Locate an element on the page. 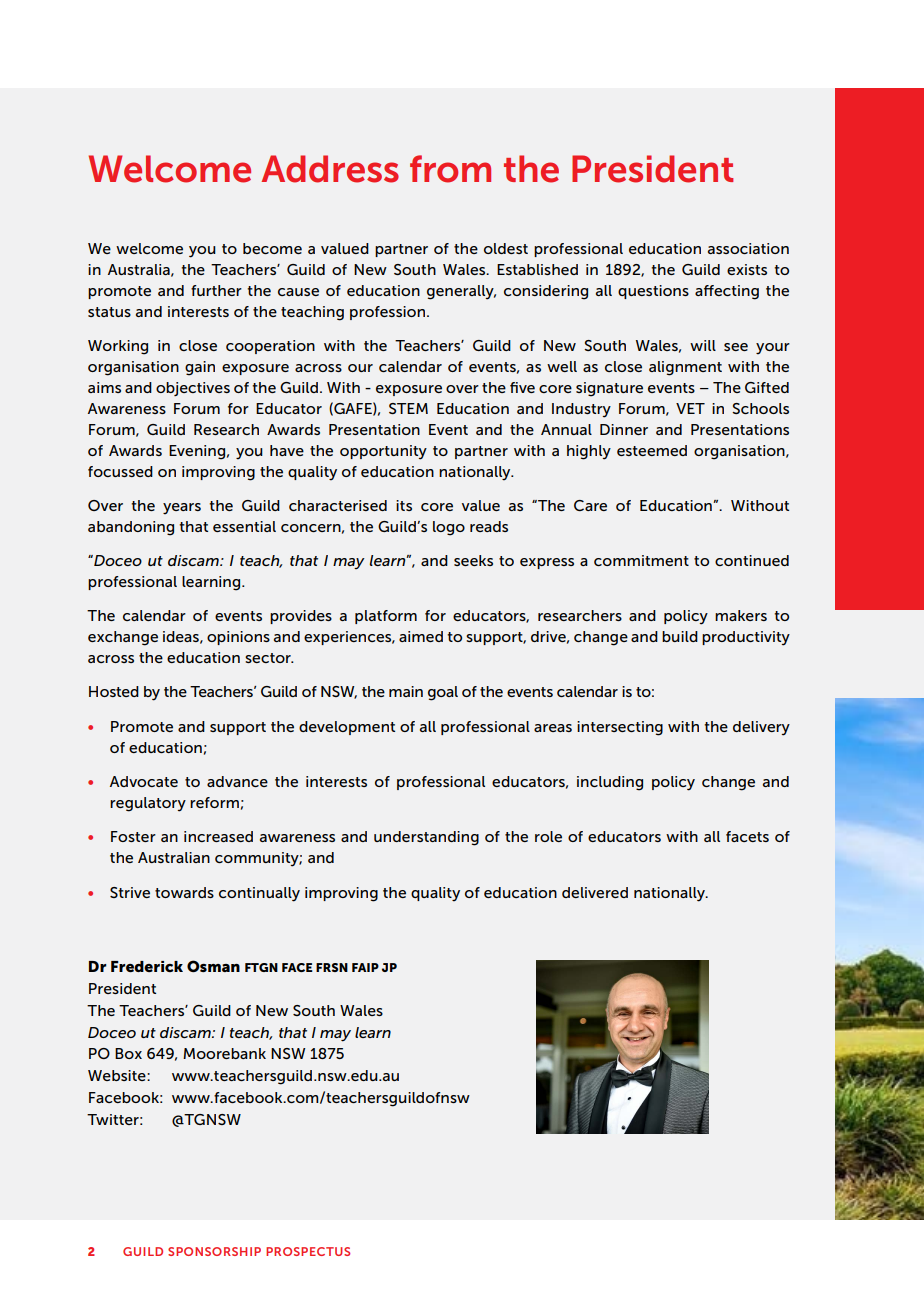  delivered is located at coordinates (595, 892).
